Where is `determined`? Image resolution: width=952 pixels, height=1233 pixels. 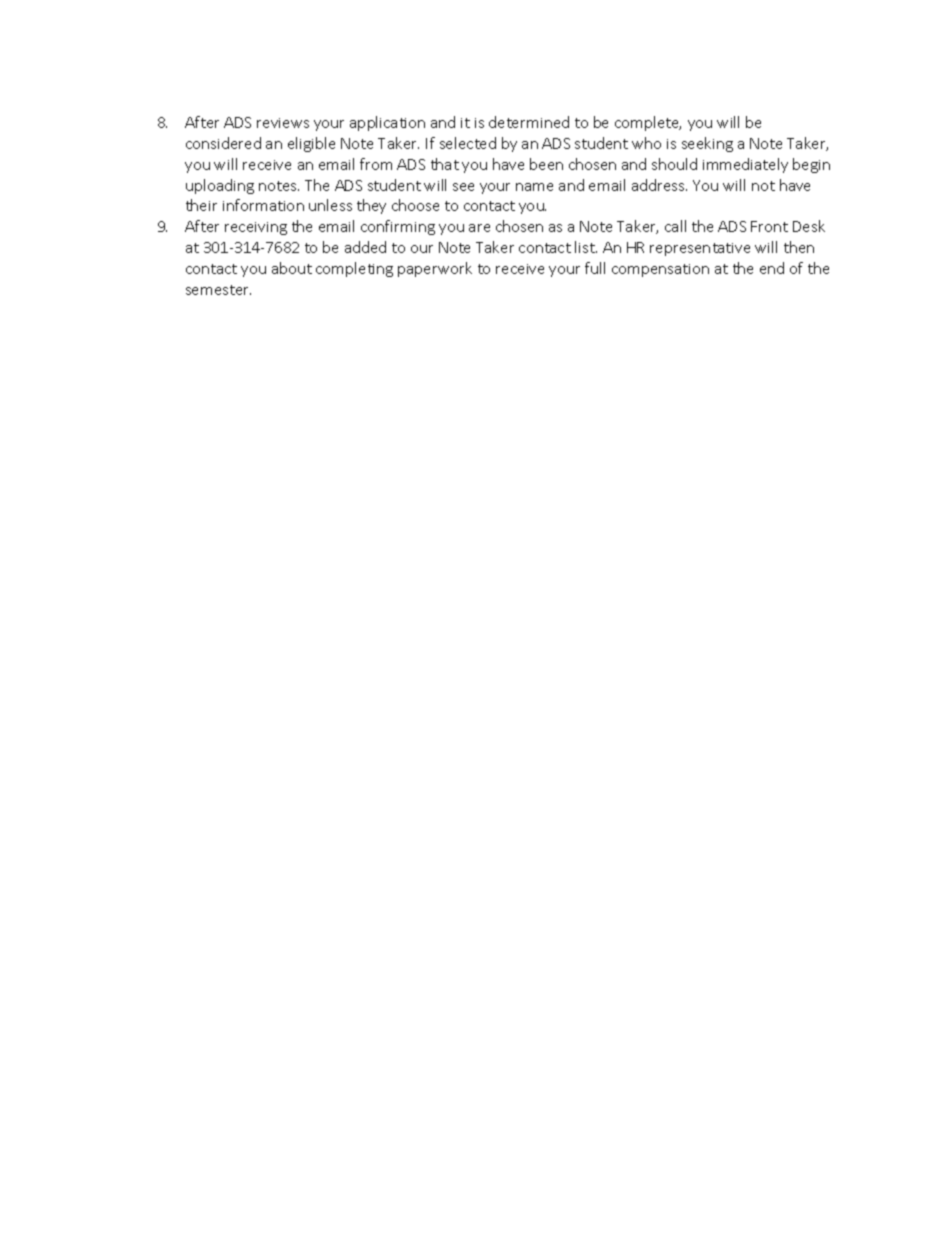 determined is located at coordinates (529, 122).
